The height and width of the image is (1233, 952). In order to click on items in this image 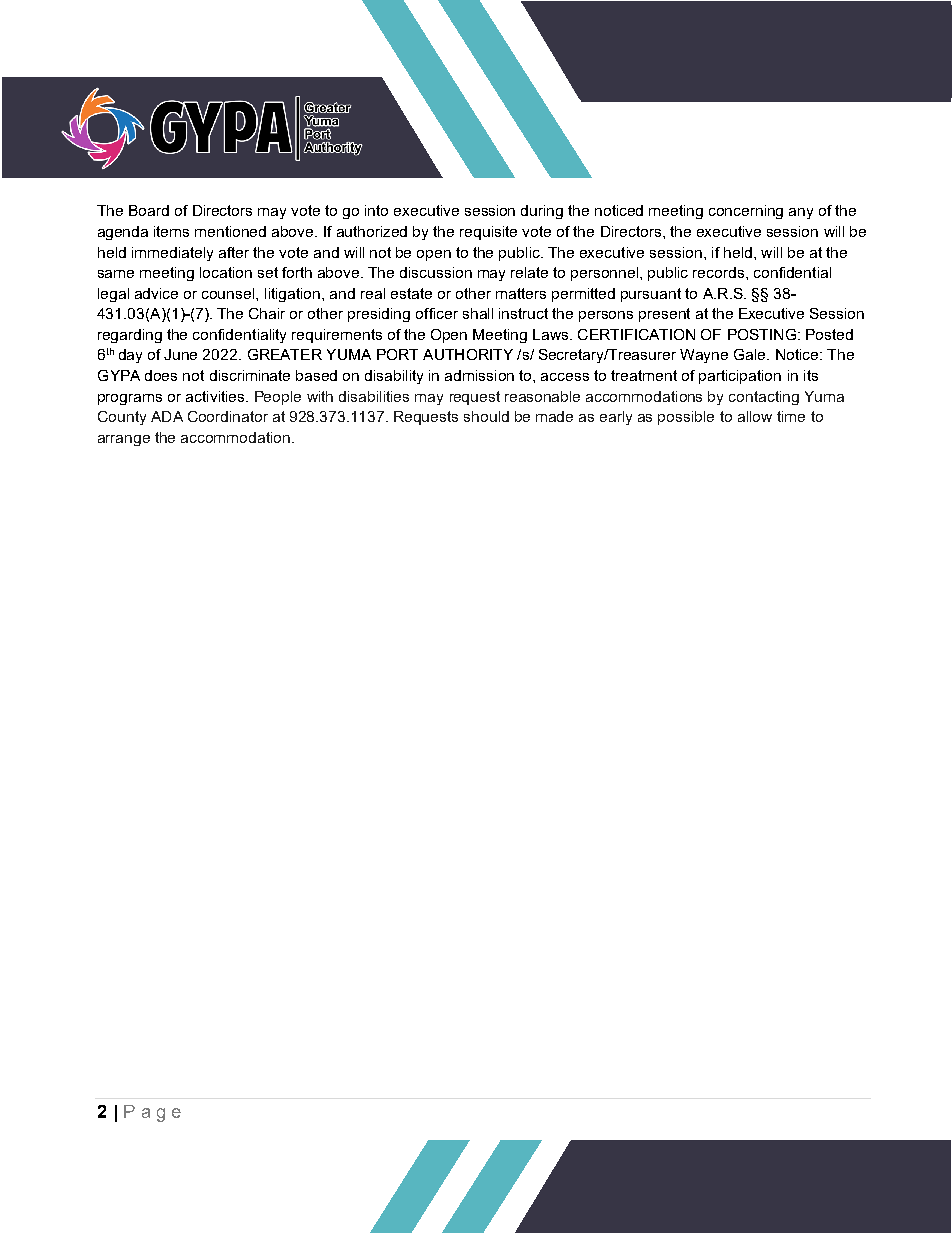, I will do `click(171, 231)`.
